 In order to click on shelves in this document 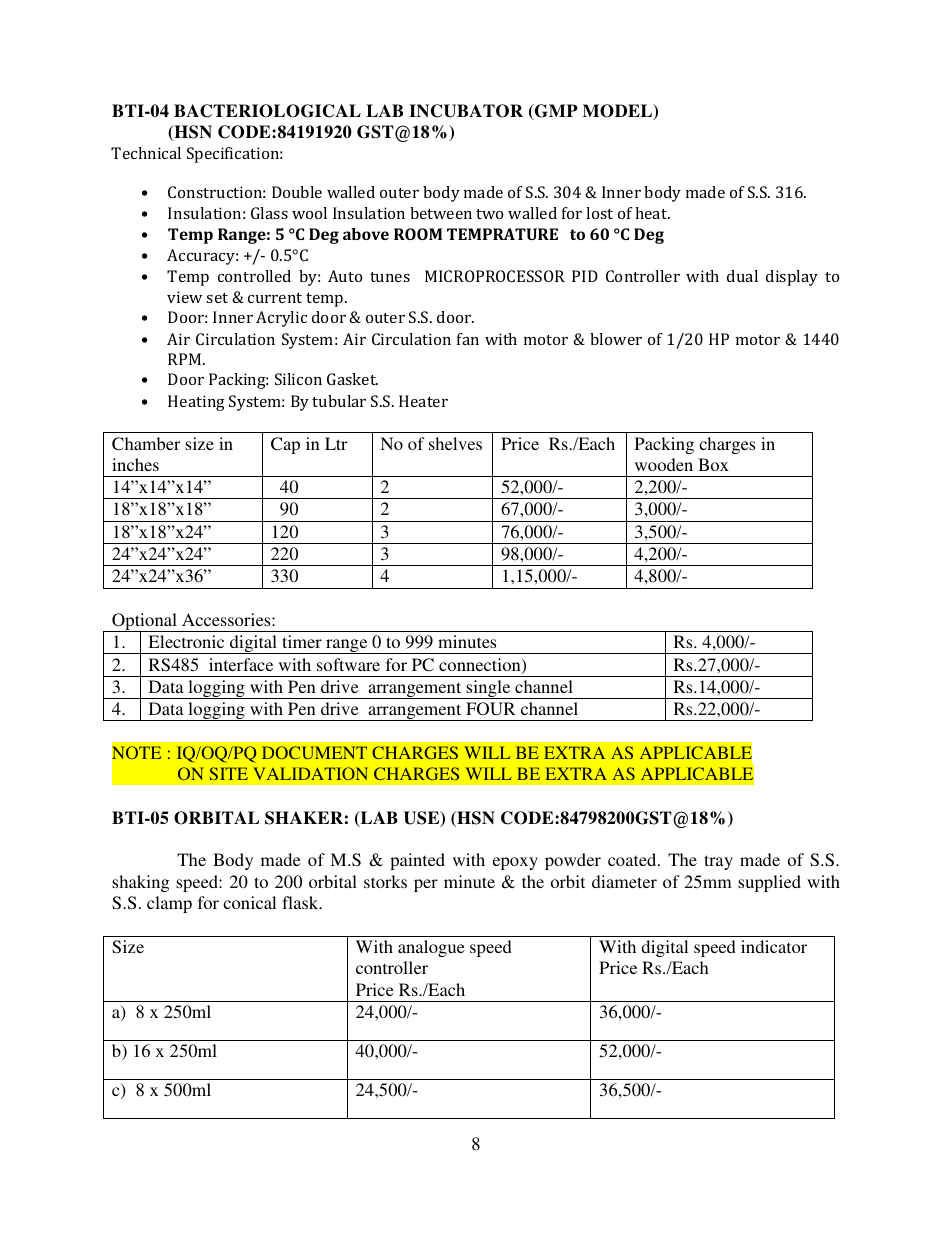, I will do `click(455, 443)`.
